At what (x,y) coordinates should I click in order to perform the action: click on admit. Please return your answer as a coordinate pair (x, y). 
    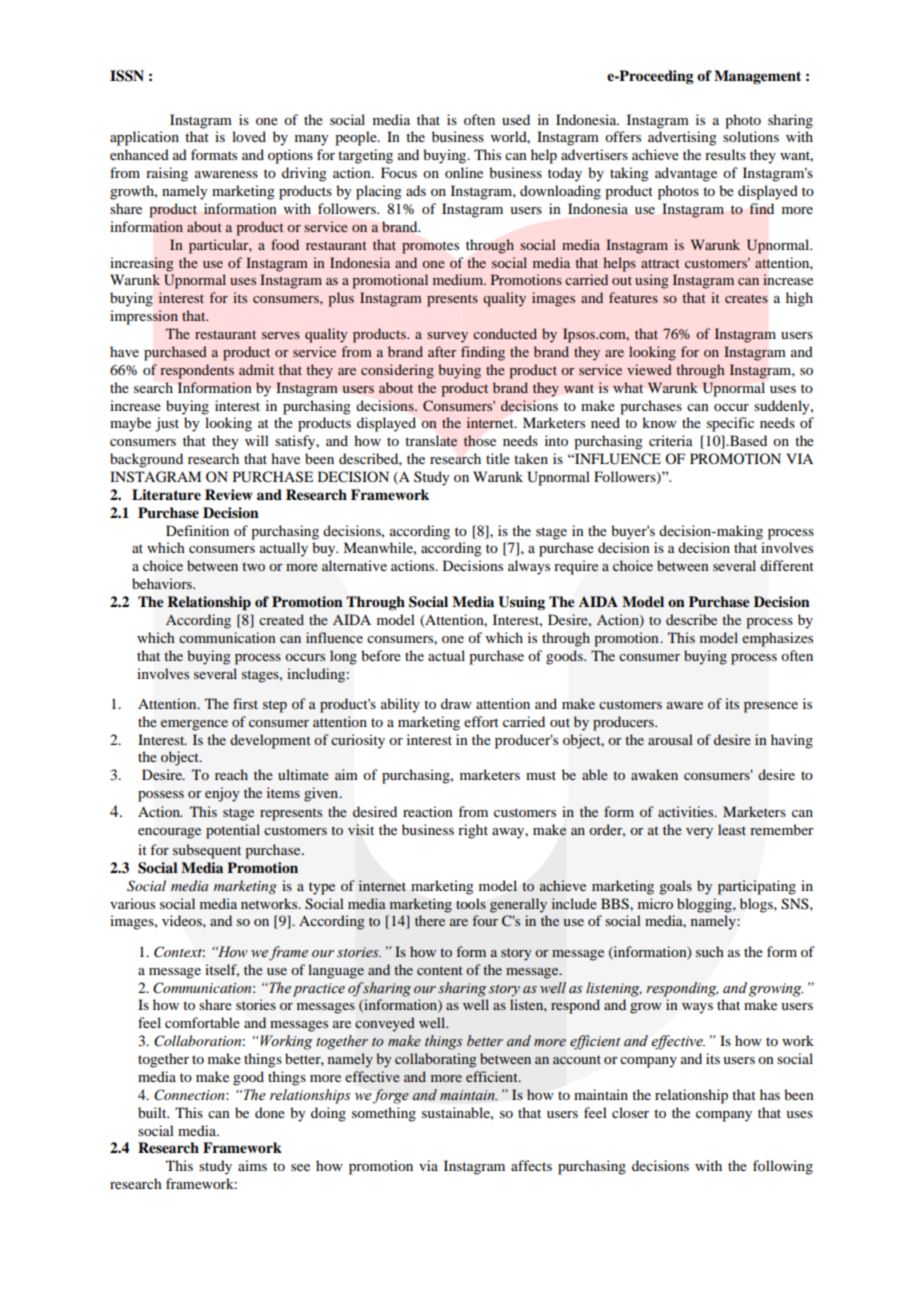
    Looking at the image, I should click on (256, 369).
